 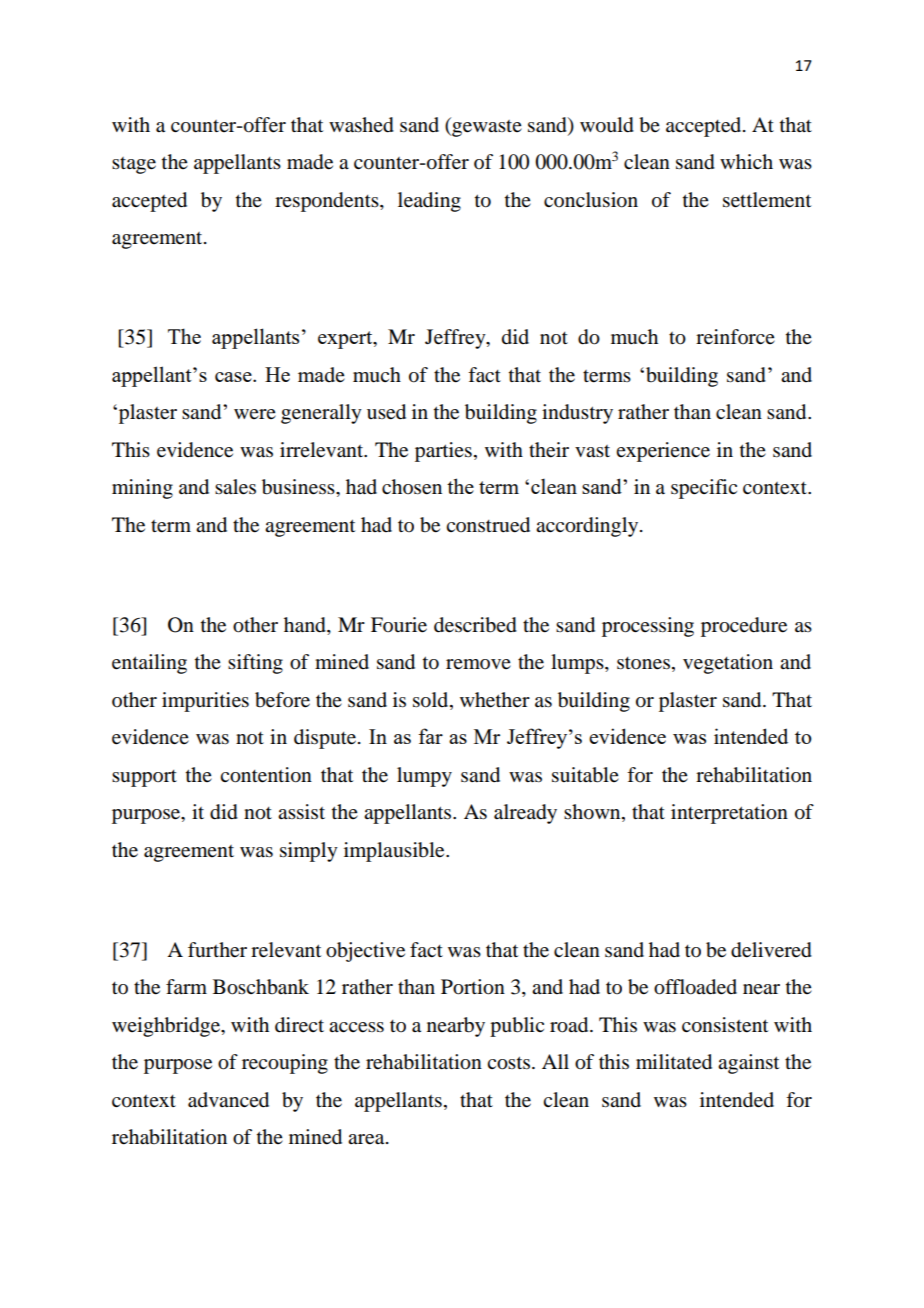 I want to click on used, so click(x=386, y=412).
